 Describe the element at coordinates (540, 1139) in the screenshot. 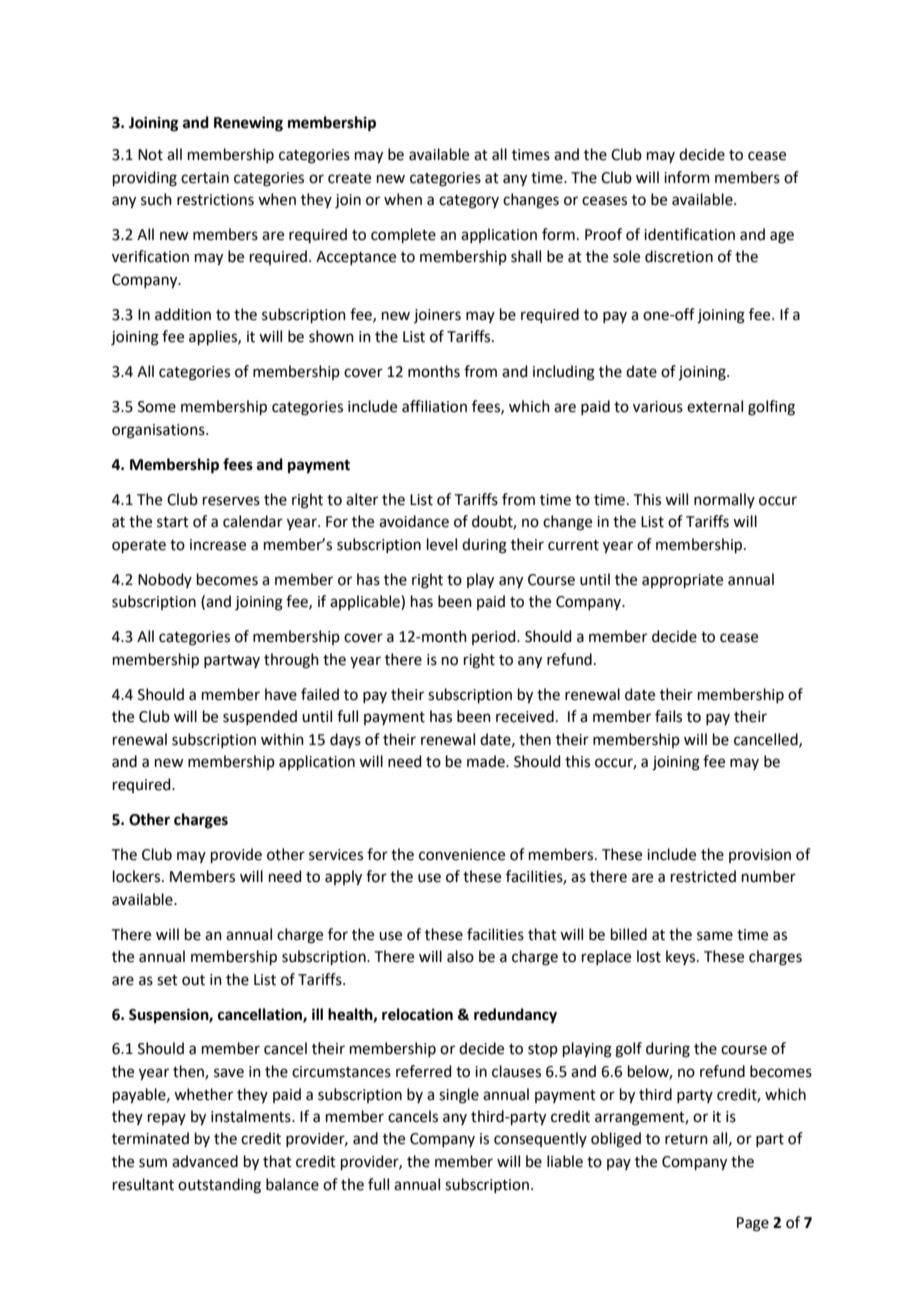

I see `consequently` at that location.
